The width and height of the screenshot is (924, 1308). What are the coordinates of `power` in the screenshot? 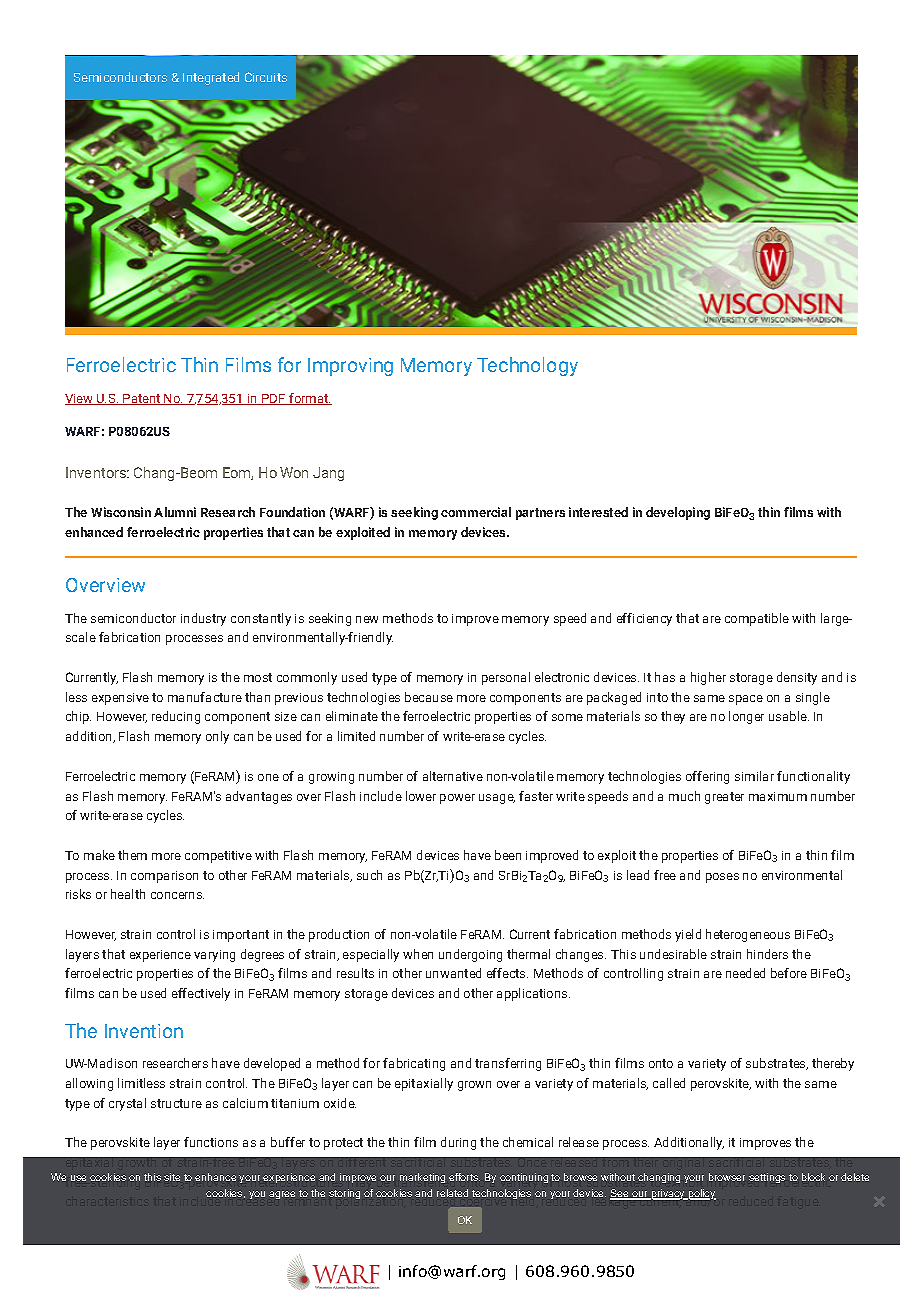 It's located at (457, 799).
